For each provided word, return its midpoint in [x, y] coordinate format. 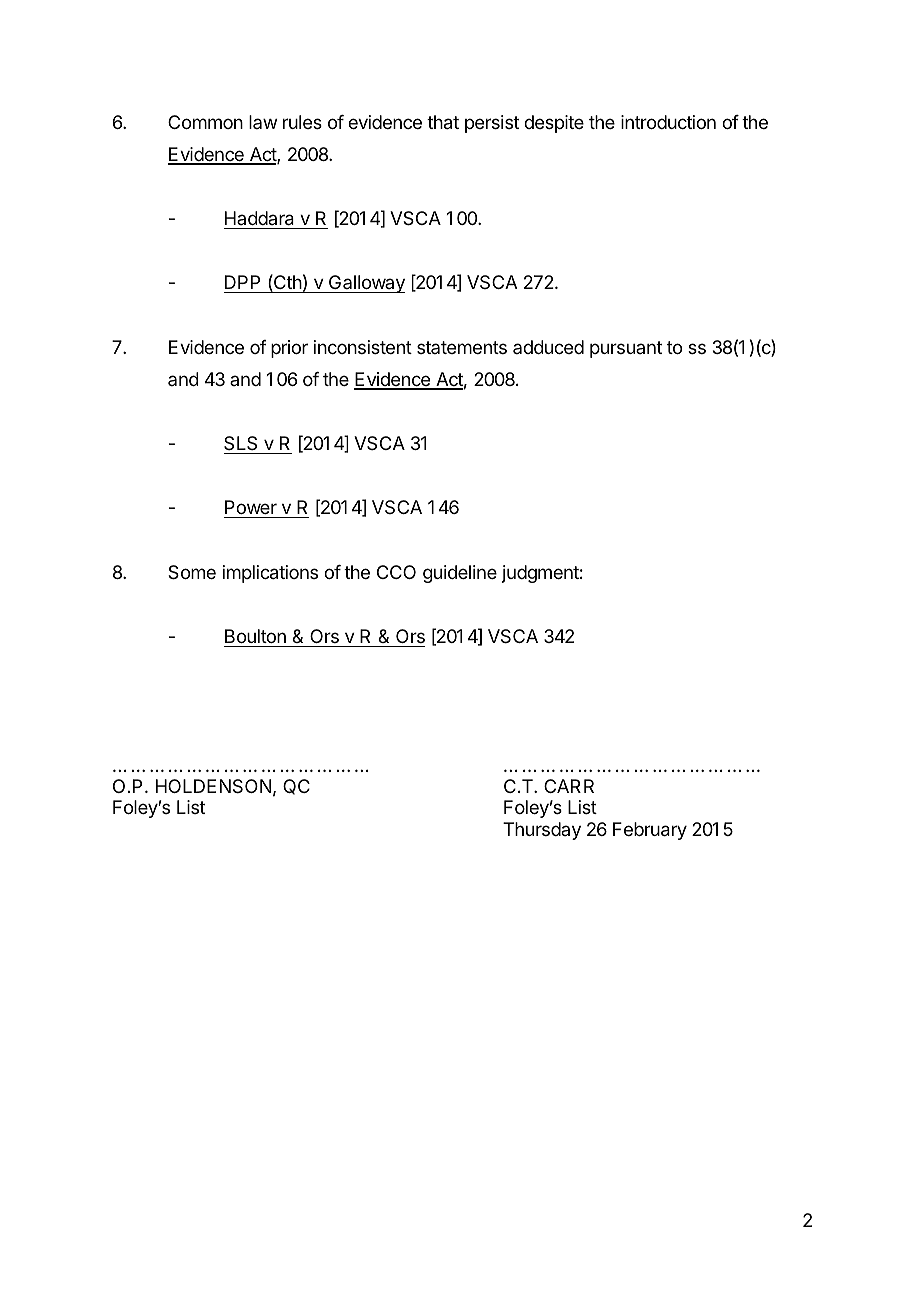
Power [251, 509]
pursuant [626, 349]
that [443, 122]
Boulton [255, 636]
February [650, 831]
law [263, 122]
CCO [396, 572]
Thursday [542, 831]
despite [554, 124]
